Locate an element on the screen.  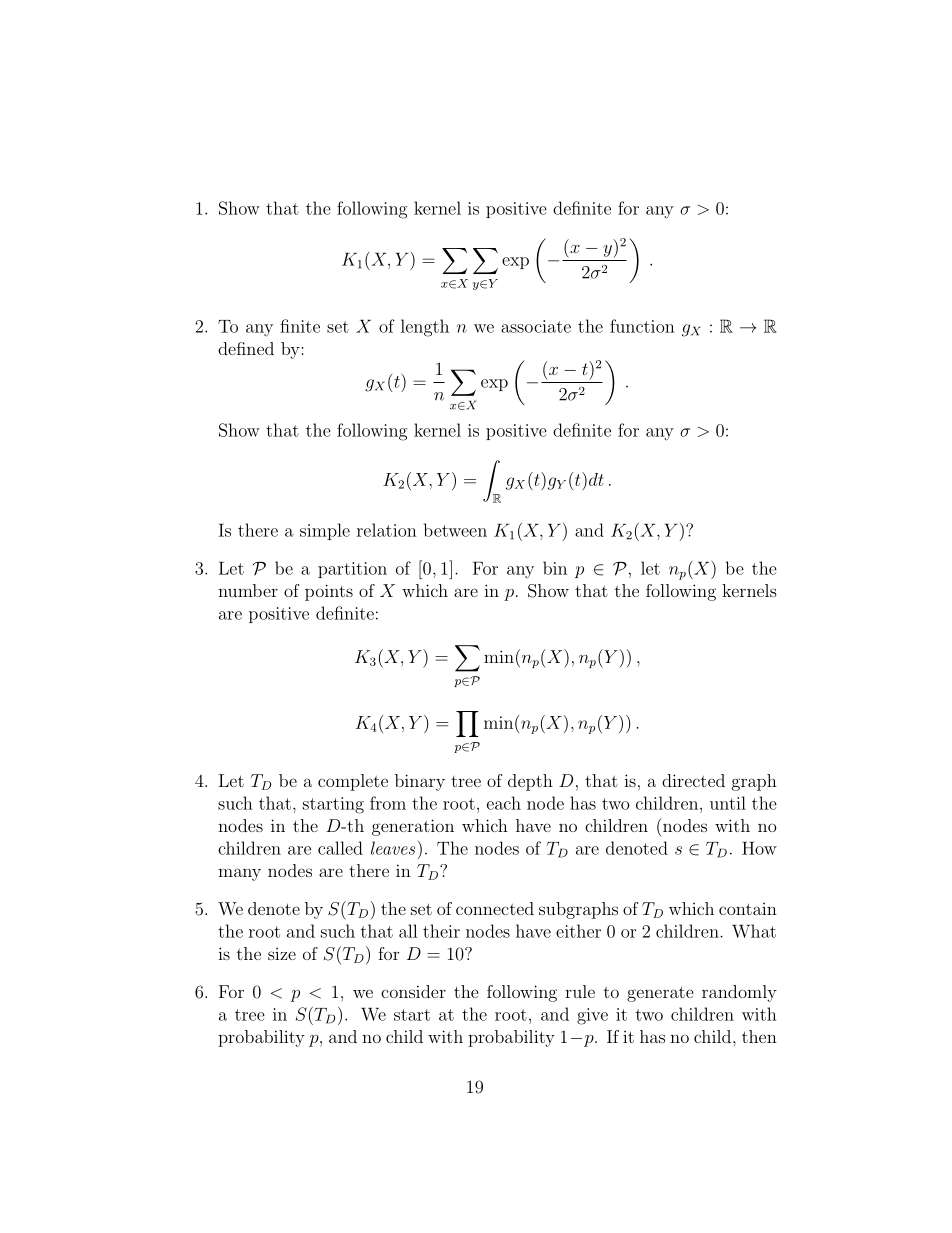
rule is located at coordinates (580, 991).
